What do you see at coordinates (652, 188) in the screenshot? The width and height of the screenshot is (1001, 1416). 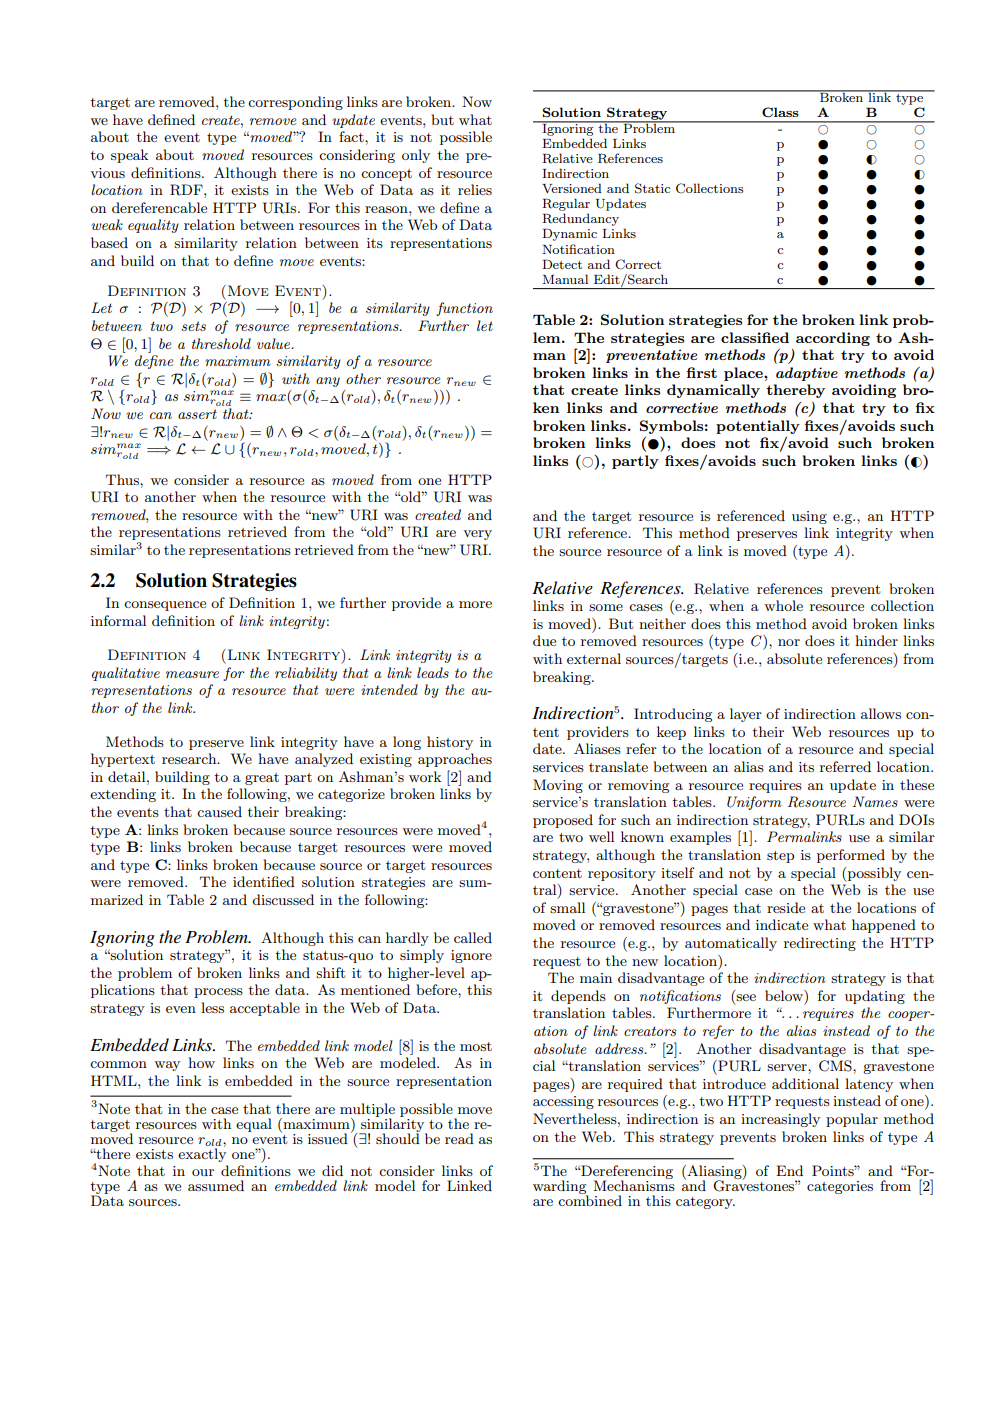 I see `Static` at bounding box center [652, 188].
